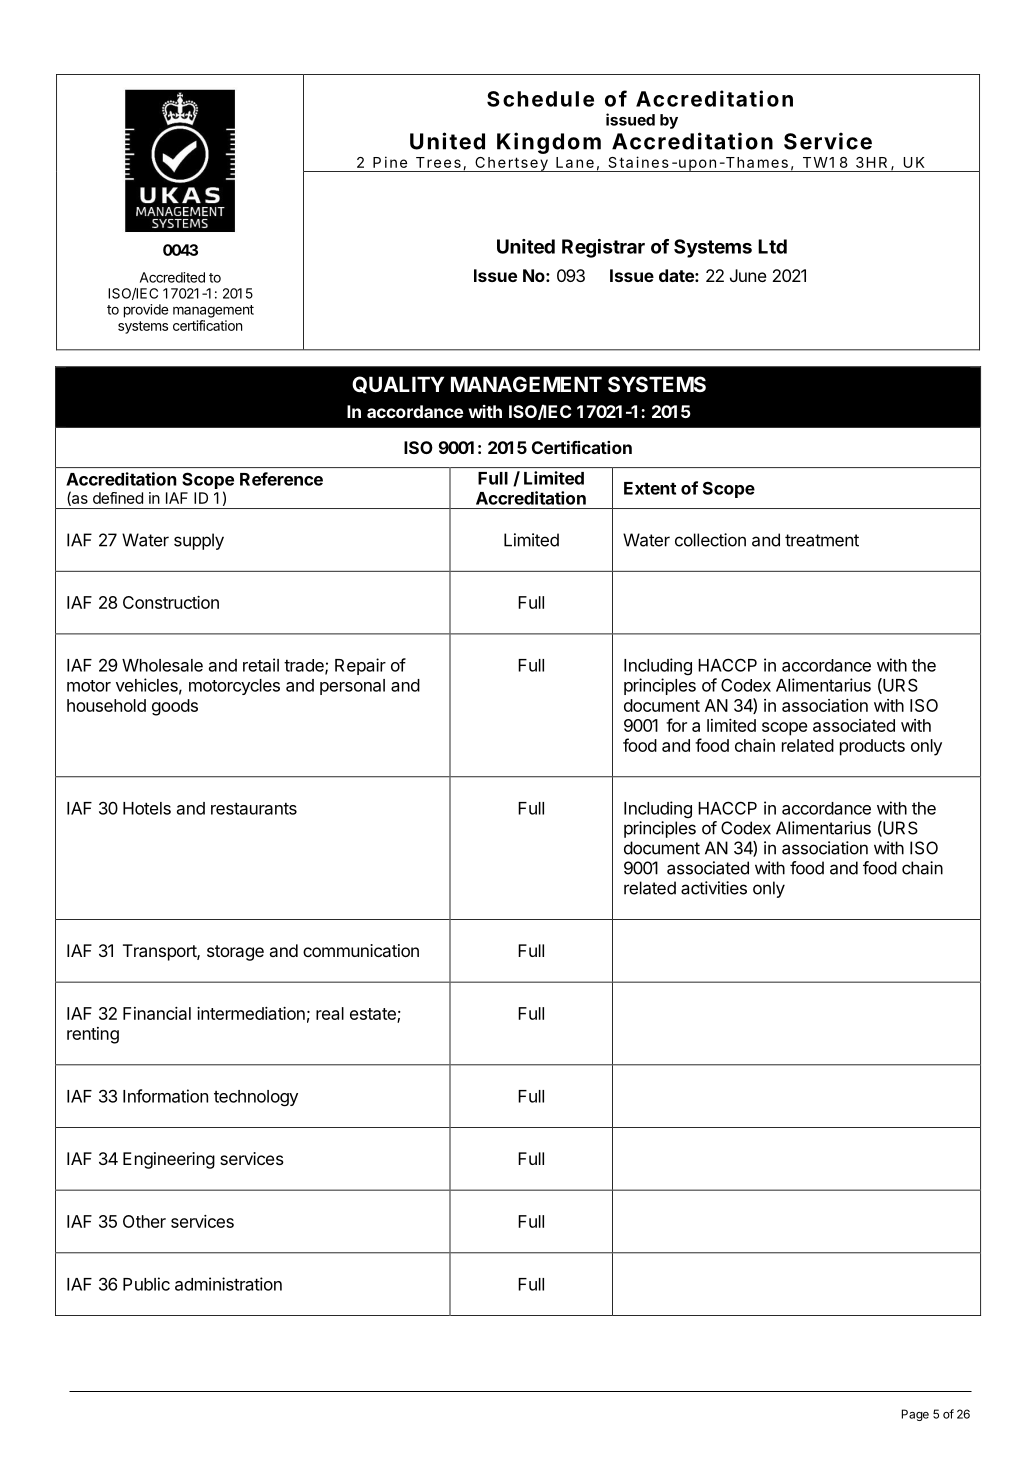 This screenshot has width=1036, height=1465. Describe the element at coordinates (438, 162) in the screenshot. I see `Trees` at that location.
